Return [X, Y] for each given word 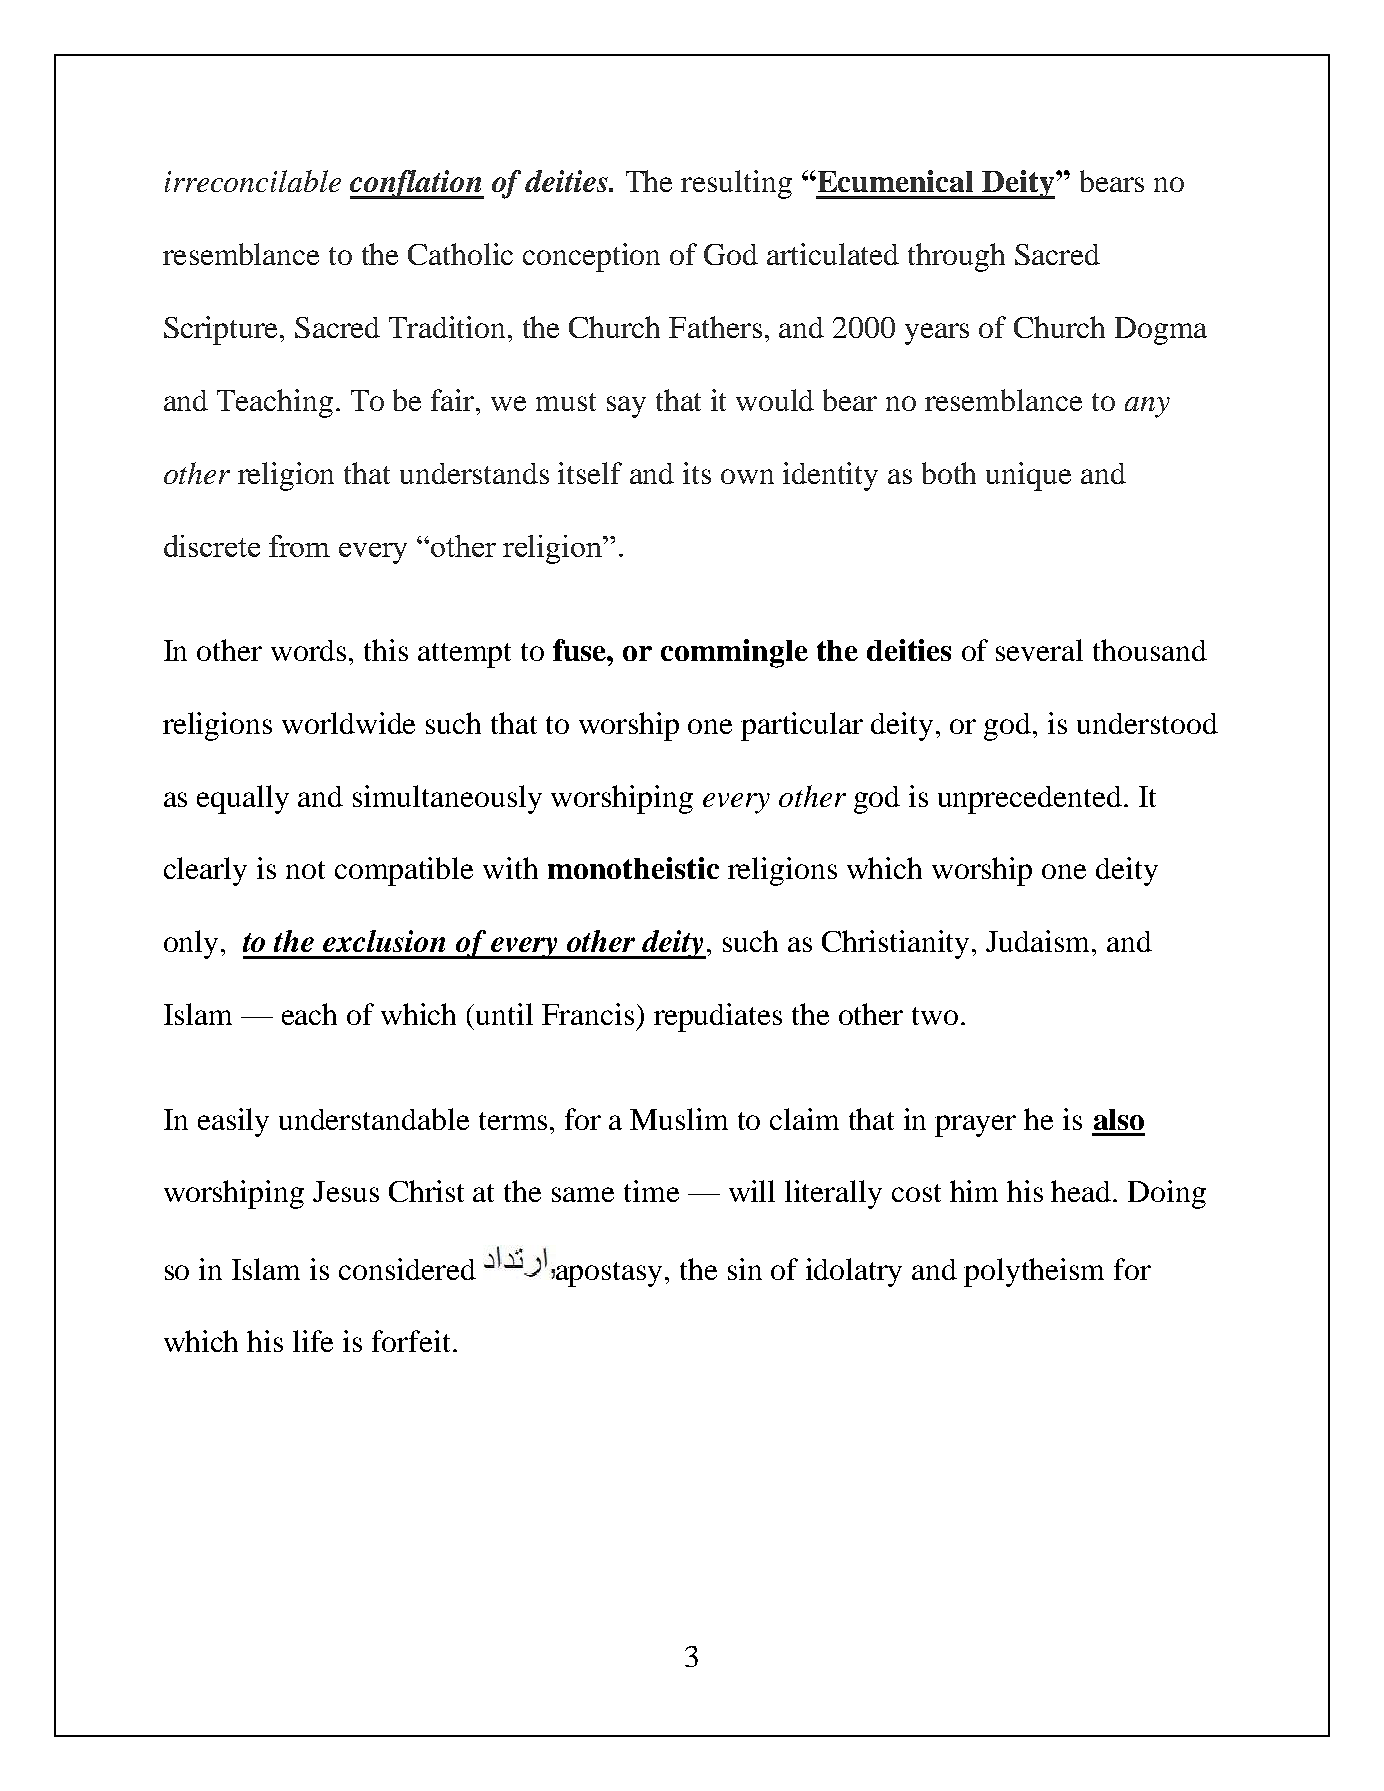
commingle [734, 653]
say [626, 407]
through [956, 257]
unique [1028, 476]
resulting [736, 184]
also [1119, 1119]
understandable [374, 1119]
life [313, 1341]
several [1039, 650]
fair [454, 400]
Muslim [679, 1119]
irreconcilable [253, 181]
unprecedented [1030, 800]
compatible [404, 871]
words [308, 650]
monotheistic [633, 868]
